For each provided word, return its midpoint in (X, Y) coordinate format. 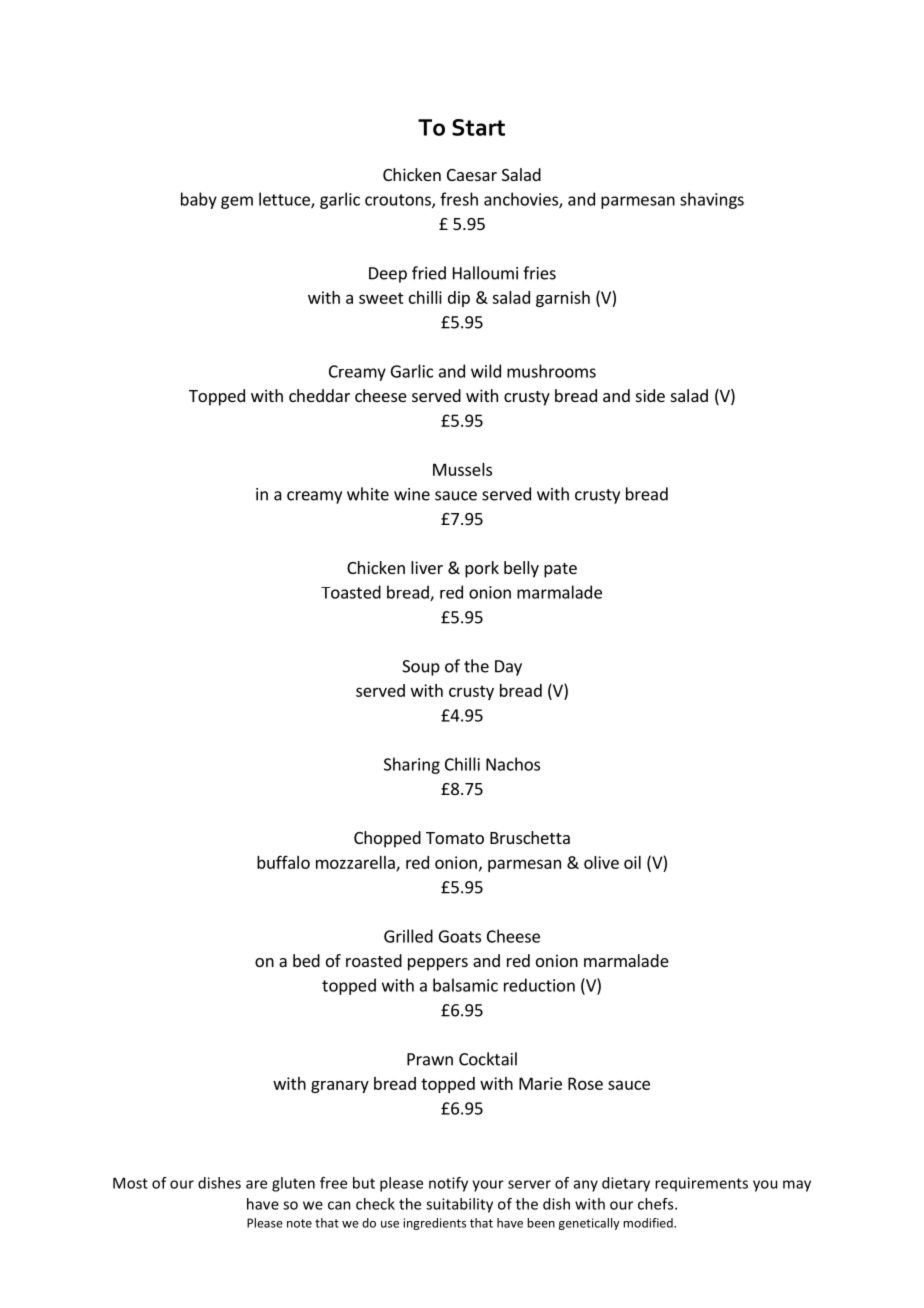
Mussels (462, 469)
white (368, 494)
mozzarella (356, 863)
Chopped (387, 839)
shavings (712, 200)
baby (199, 200)
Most (130, 1183)
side (650, 395)
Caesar (472, 175)
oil (632, 862)
